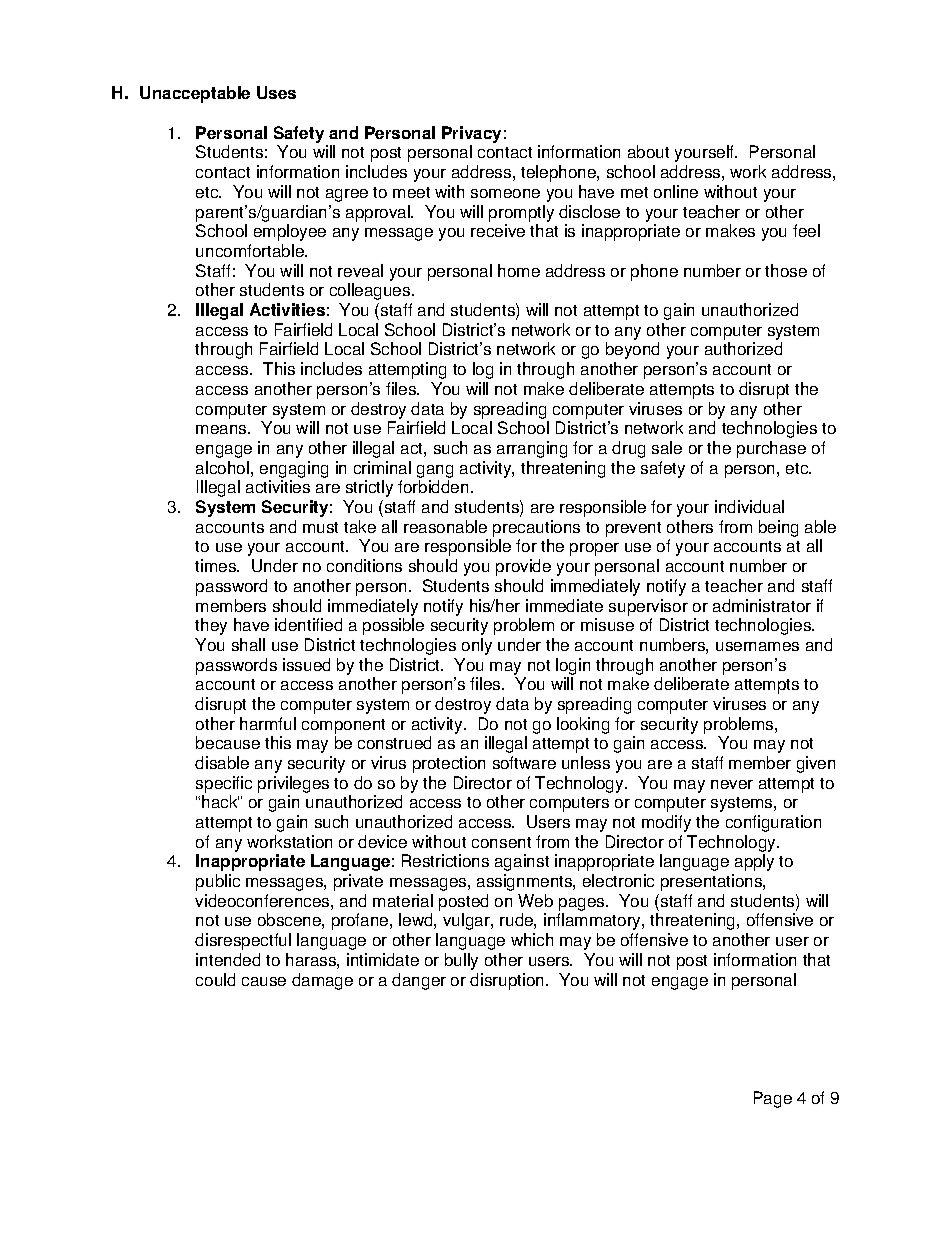 The image size is (952, 1233). I want to click on never, so click(732, 784).
